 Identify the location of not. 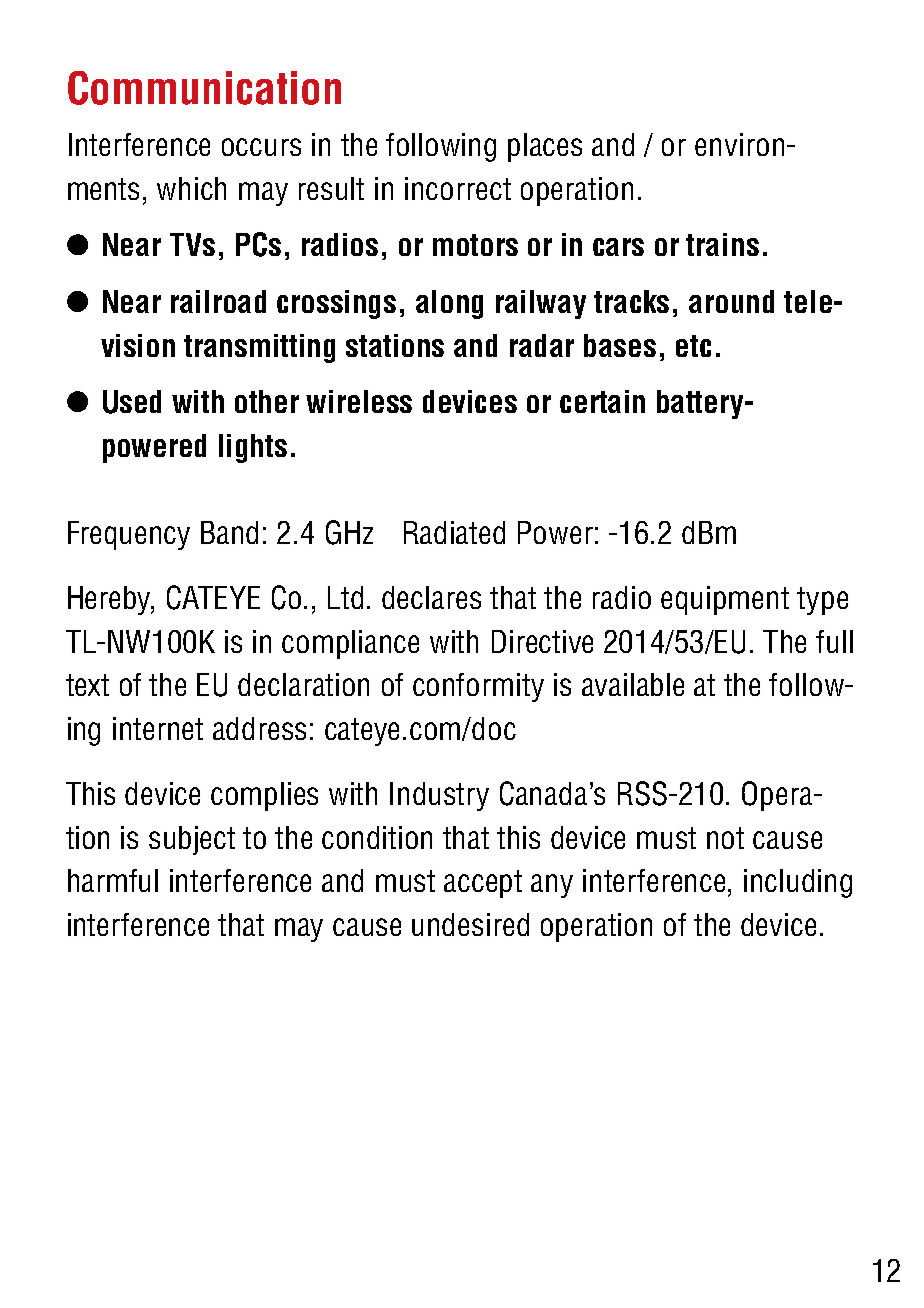
(725, 838).
